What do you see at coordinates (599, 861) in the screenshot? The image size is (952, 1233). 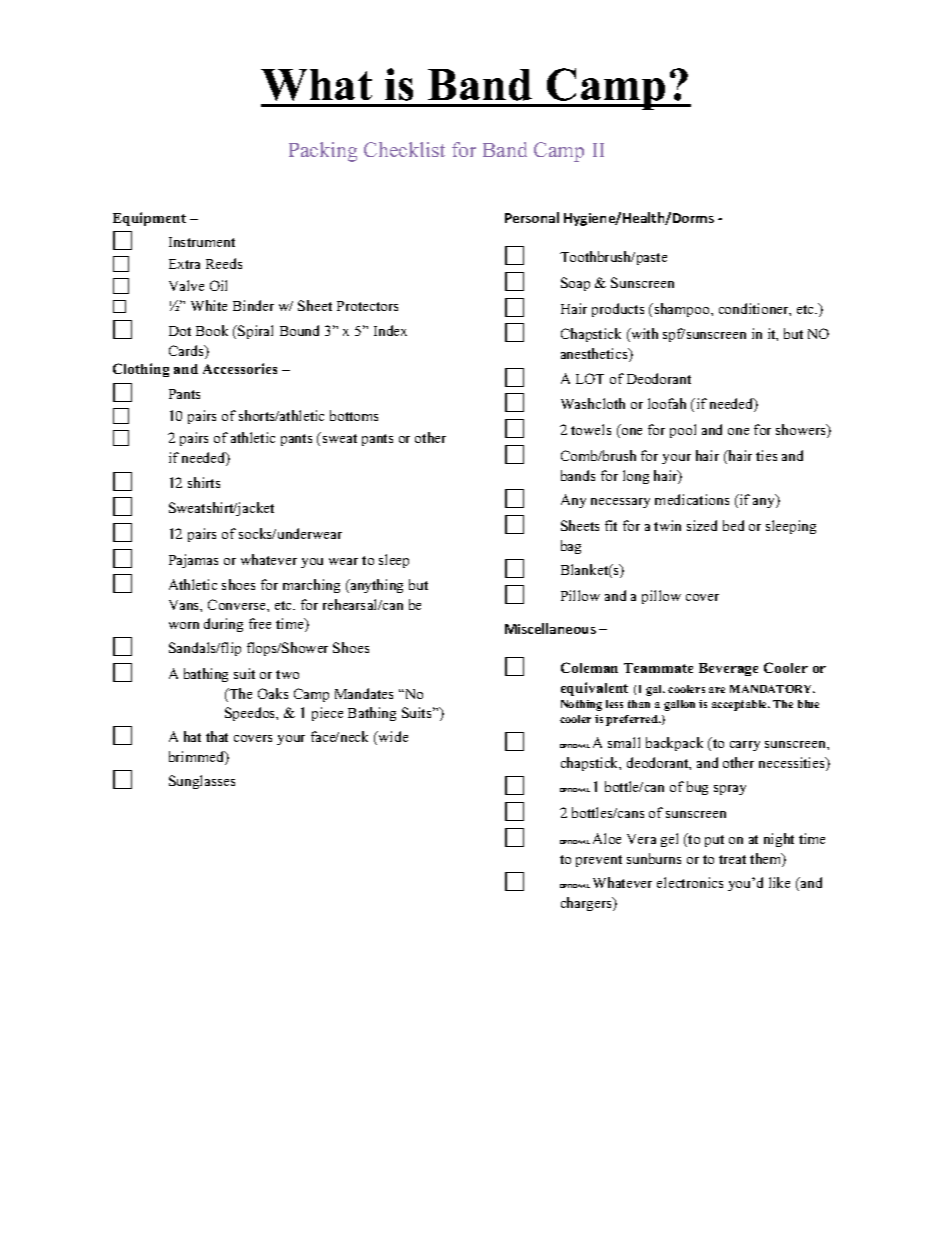 I see `prevent` at bounding box center [599, 861].
